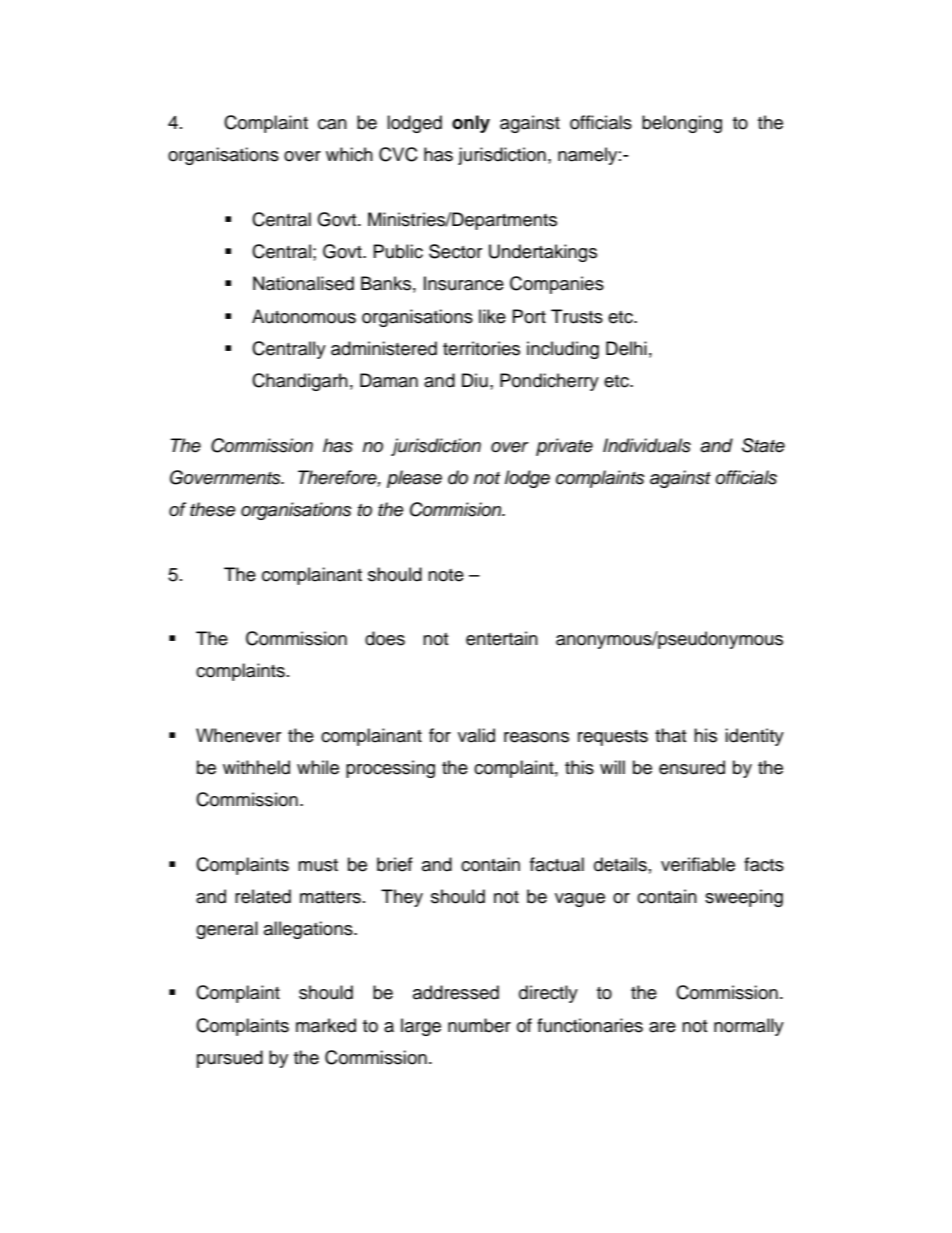 This document has width=952, height=1233. Describe the element at coordinates (471, 124) in the document. I see `only` at that location.
